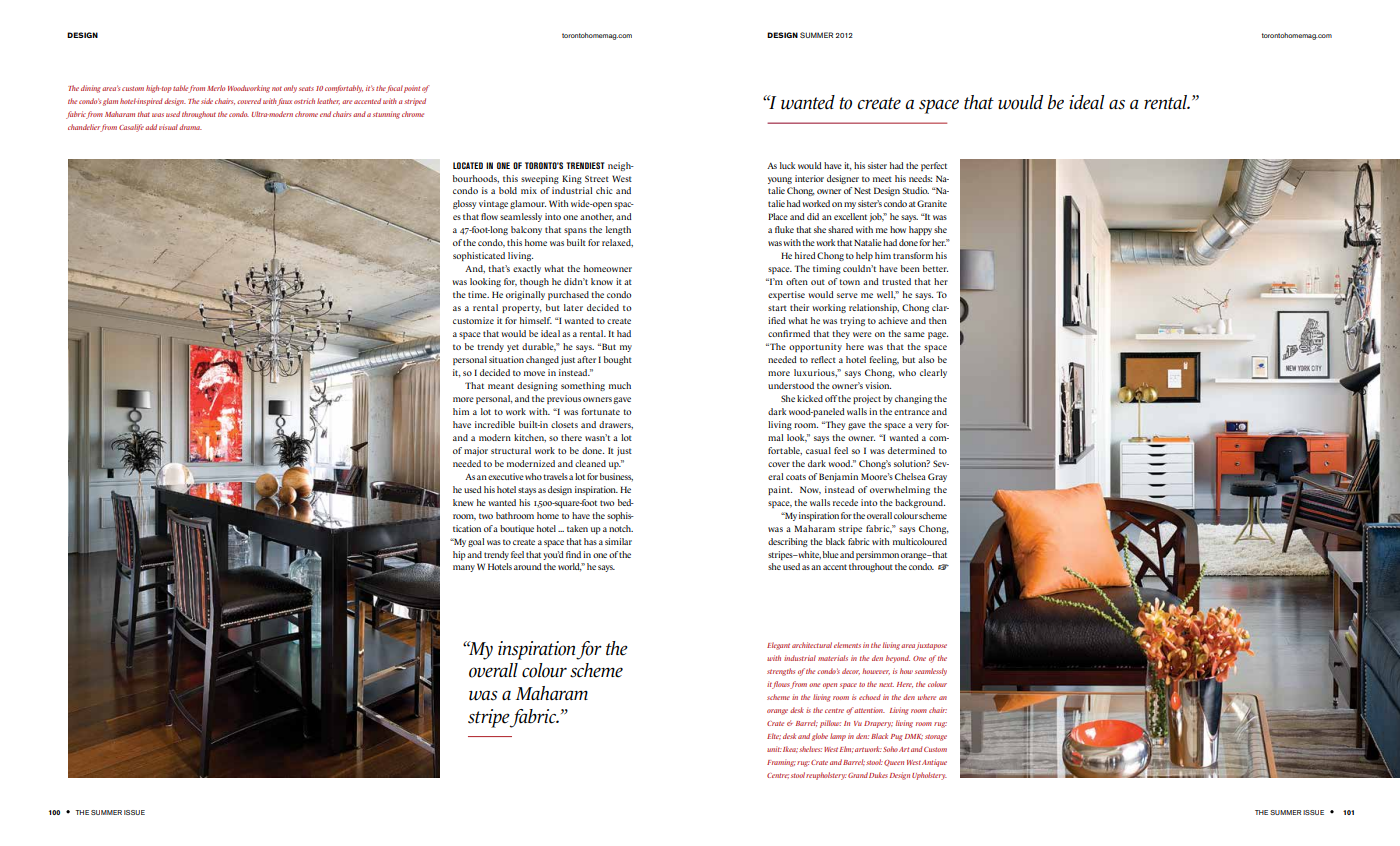 The width and height of the image is (1400, 846). What do you see at coordinates (476, 451) in the image?
I see `major` at bounding box center [476, 451].
